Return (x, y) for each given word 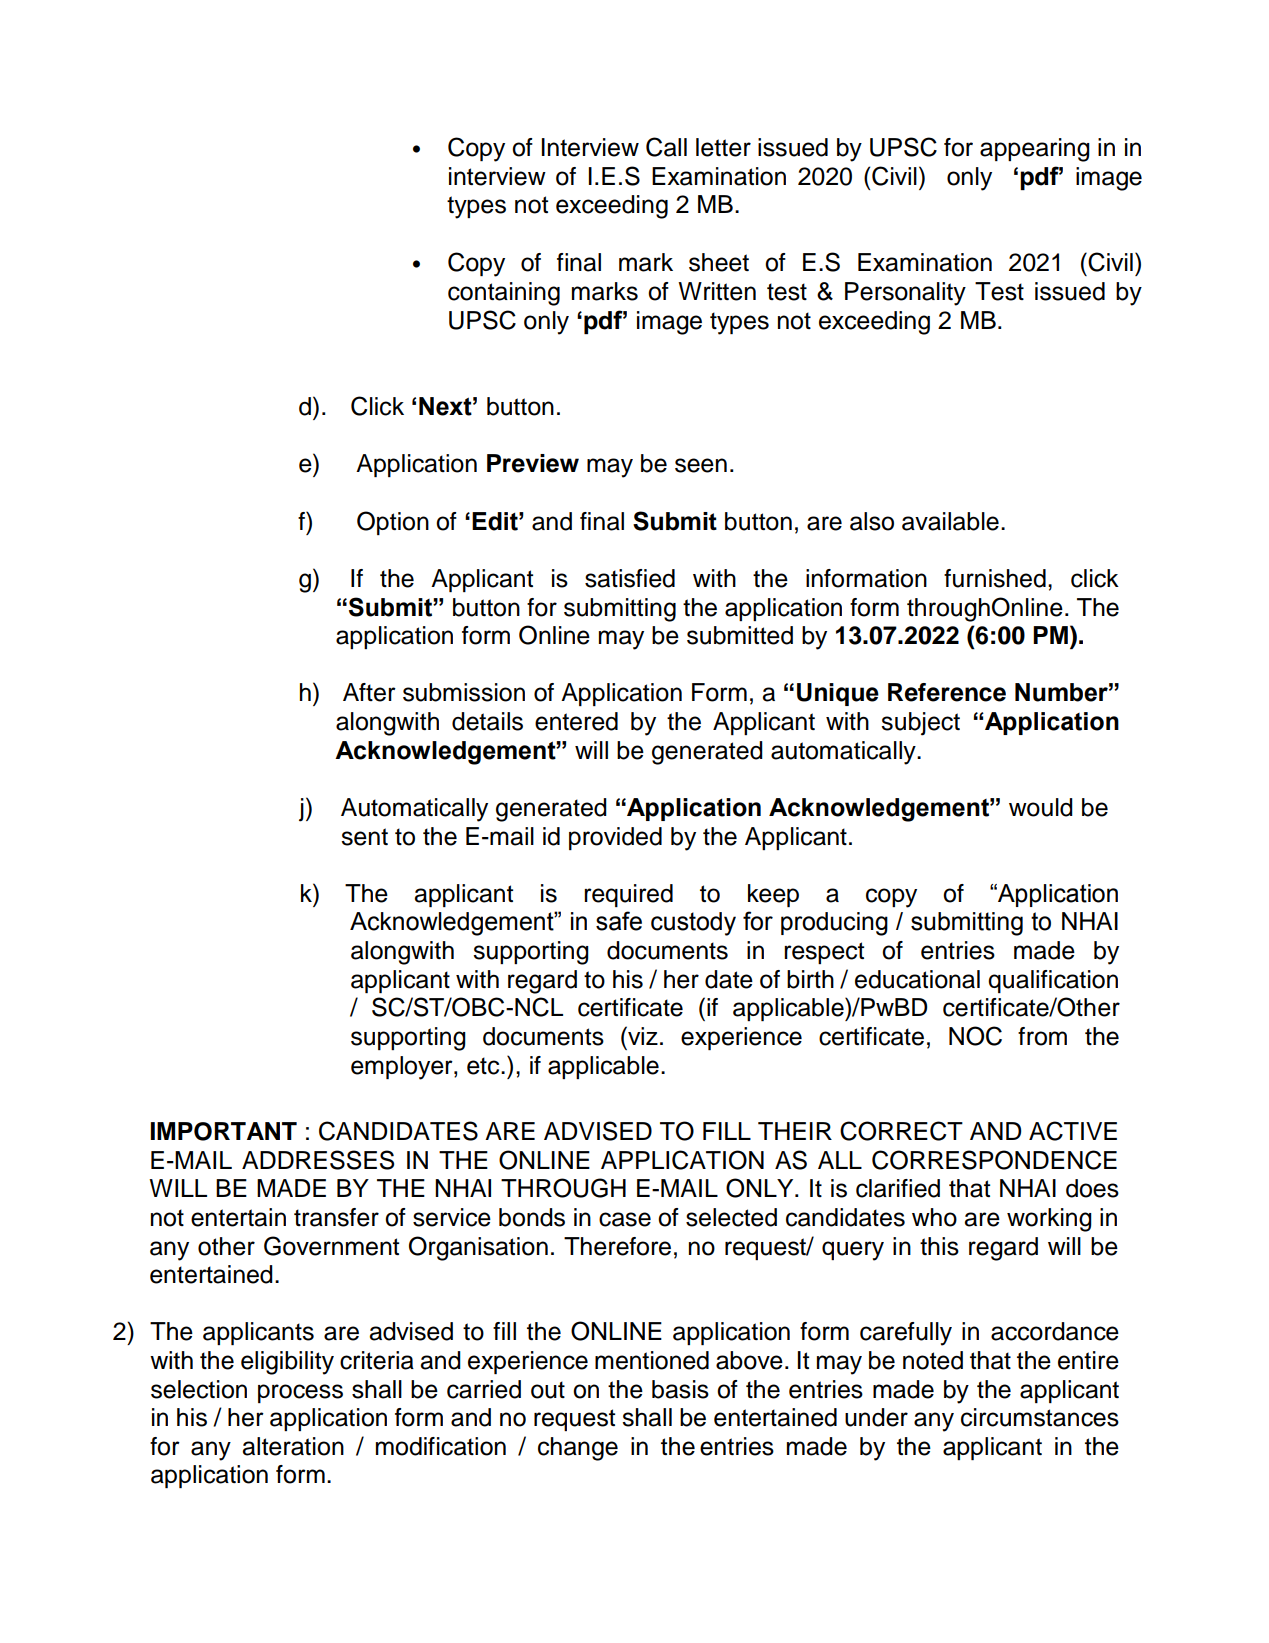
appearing (1035, 150)
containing (504, 294)
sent (364, 837)
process (300, 1393)
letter (723, 147)
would (1041, 807)
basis (680, 1389)
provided (615, 838)
